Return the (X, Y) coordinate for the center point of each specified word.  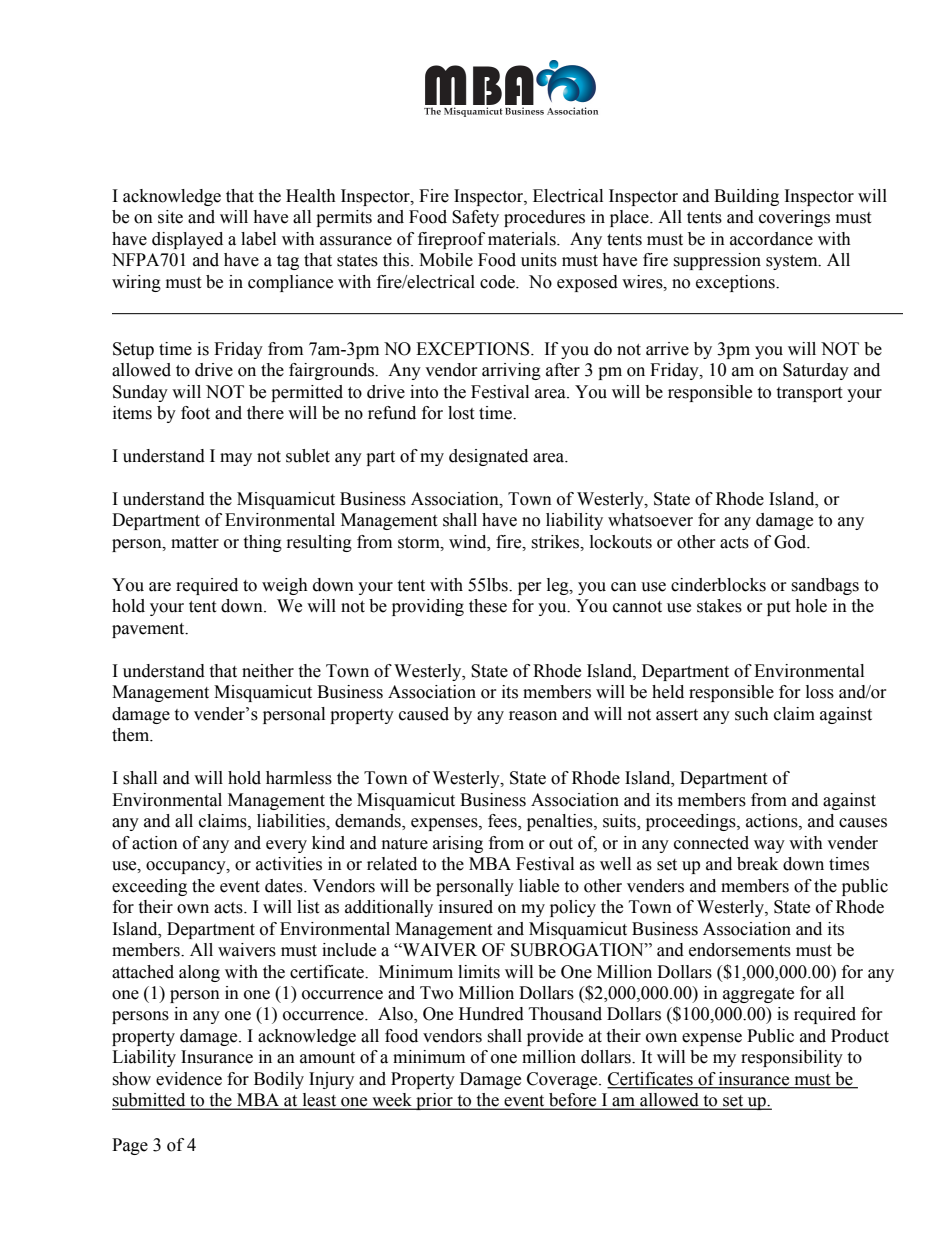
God (791, 542)
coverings (794, 218)
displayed (187, 240)
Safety (475, 218)
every (286, 846)
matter (195, 543)
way (769, 846)
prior (434, 1101)
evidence (189, 1079)
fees (503, 822)
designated (488, 457)
